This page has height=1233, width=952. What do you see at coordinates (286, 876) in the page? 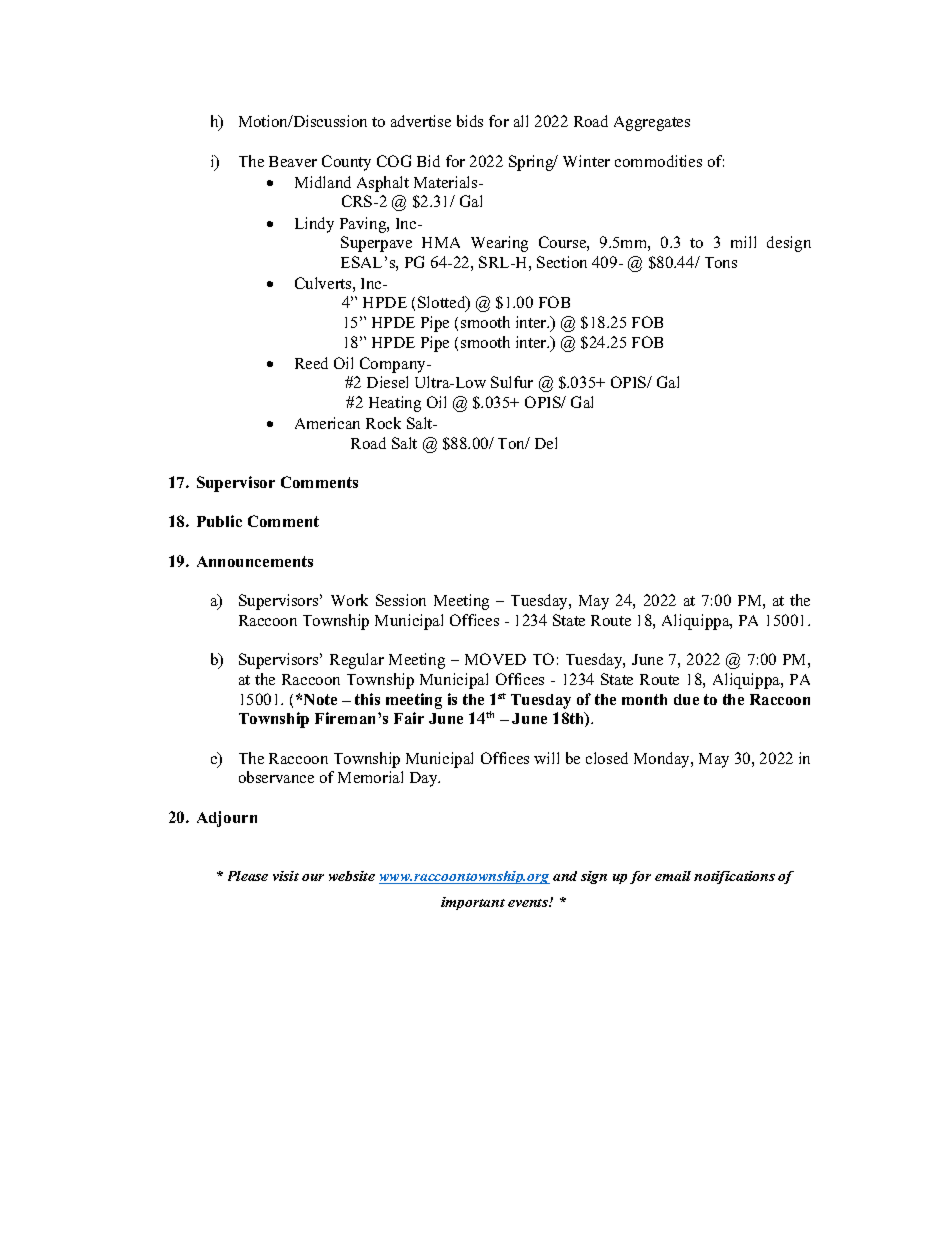
I see `visit` at bounding box center [286, 876].
